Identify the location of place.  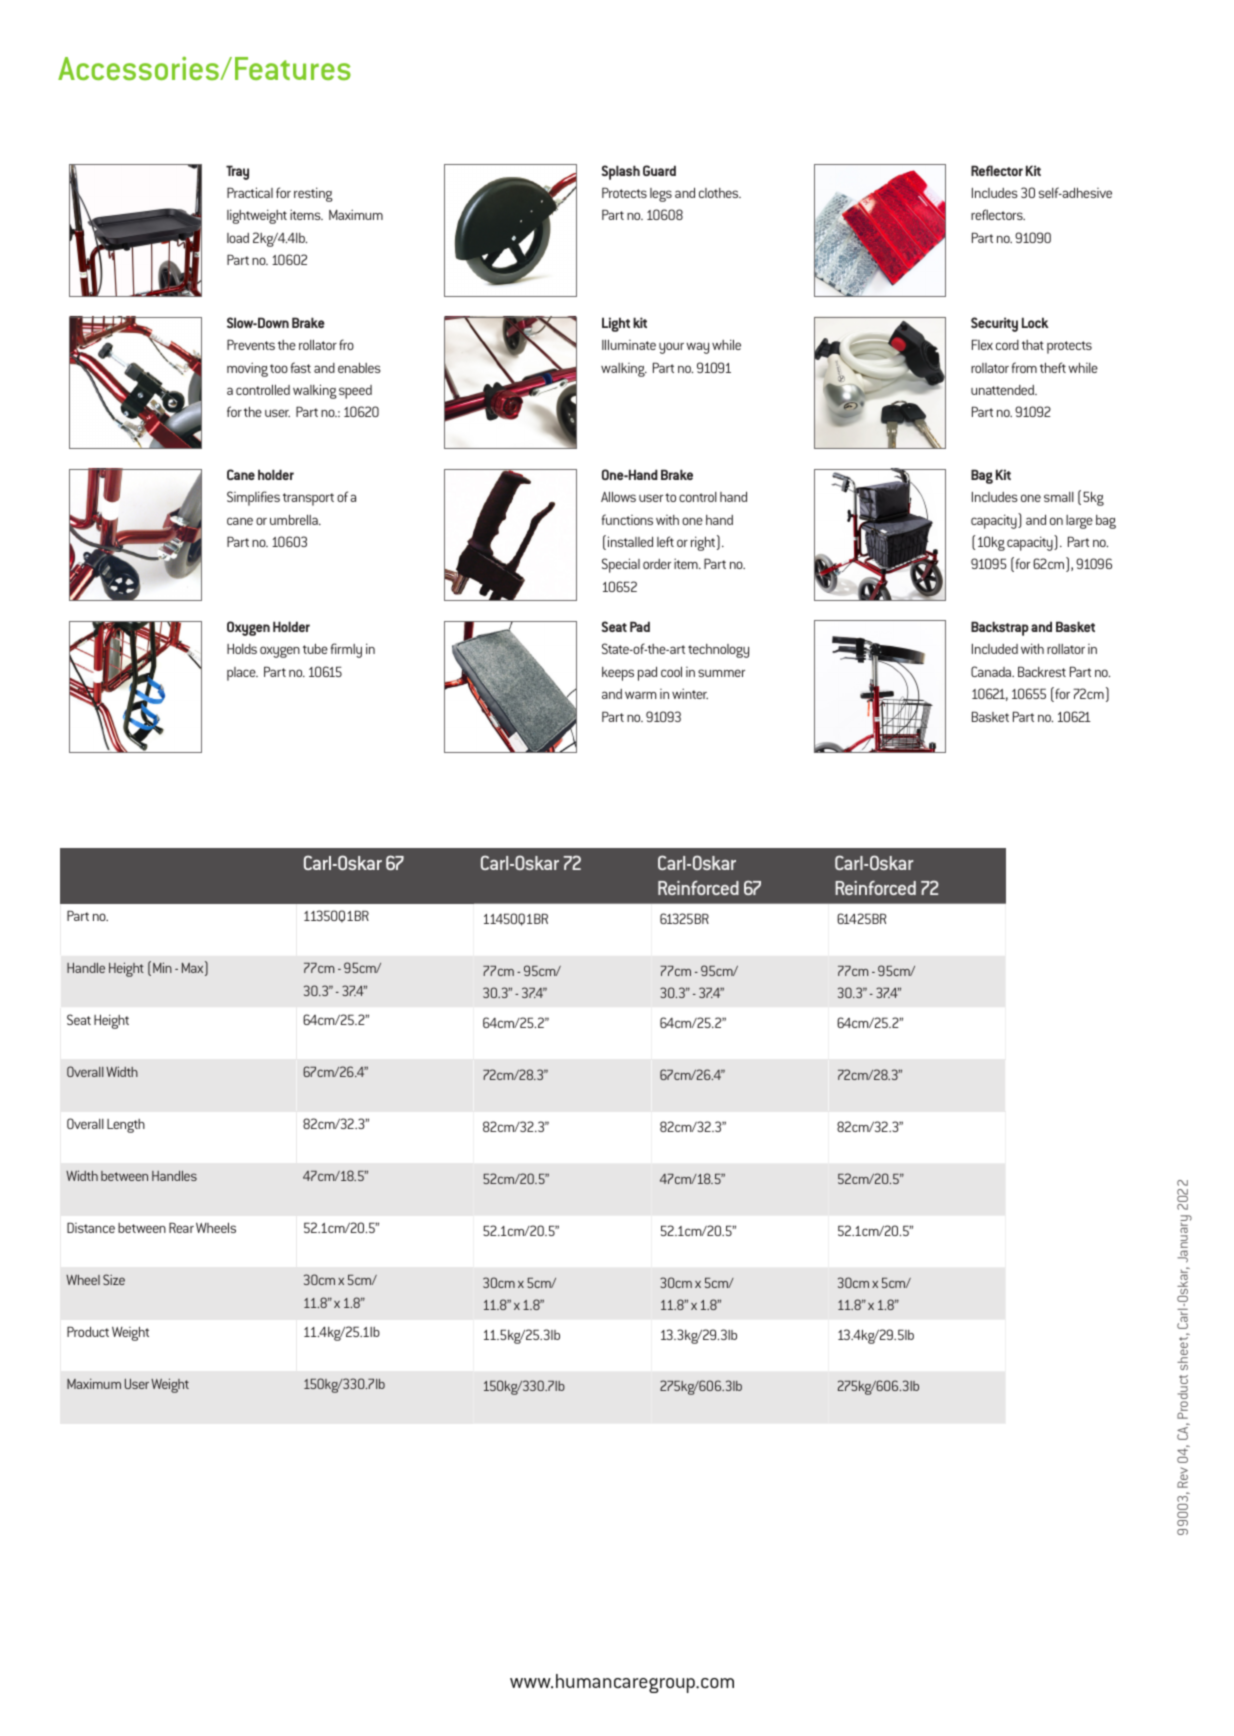
(242, 674).
